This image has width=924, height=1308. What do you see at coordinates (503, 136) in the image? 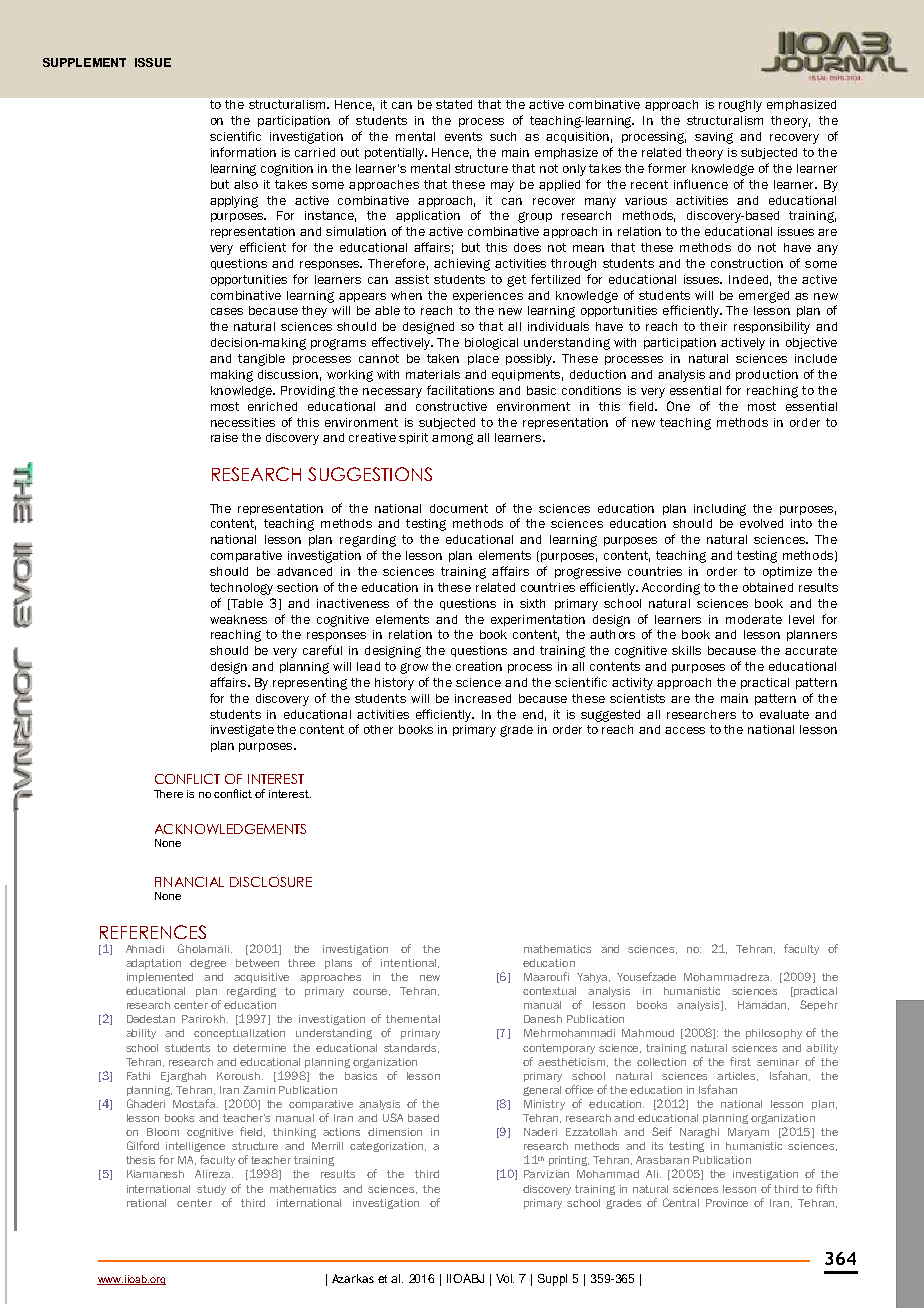
I see `such` at bounding box center [503, 136].
